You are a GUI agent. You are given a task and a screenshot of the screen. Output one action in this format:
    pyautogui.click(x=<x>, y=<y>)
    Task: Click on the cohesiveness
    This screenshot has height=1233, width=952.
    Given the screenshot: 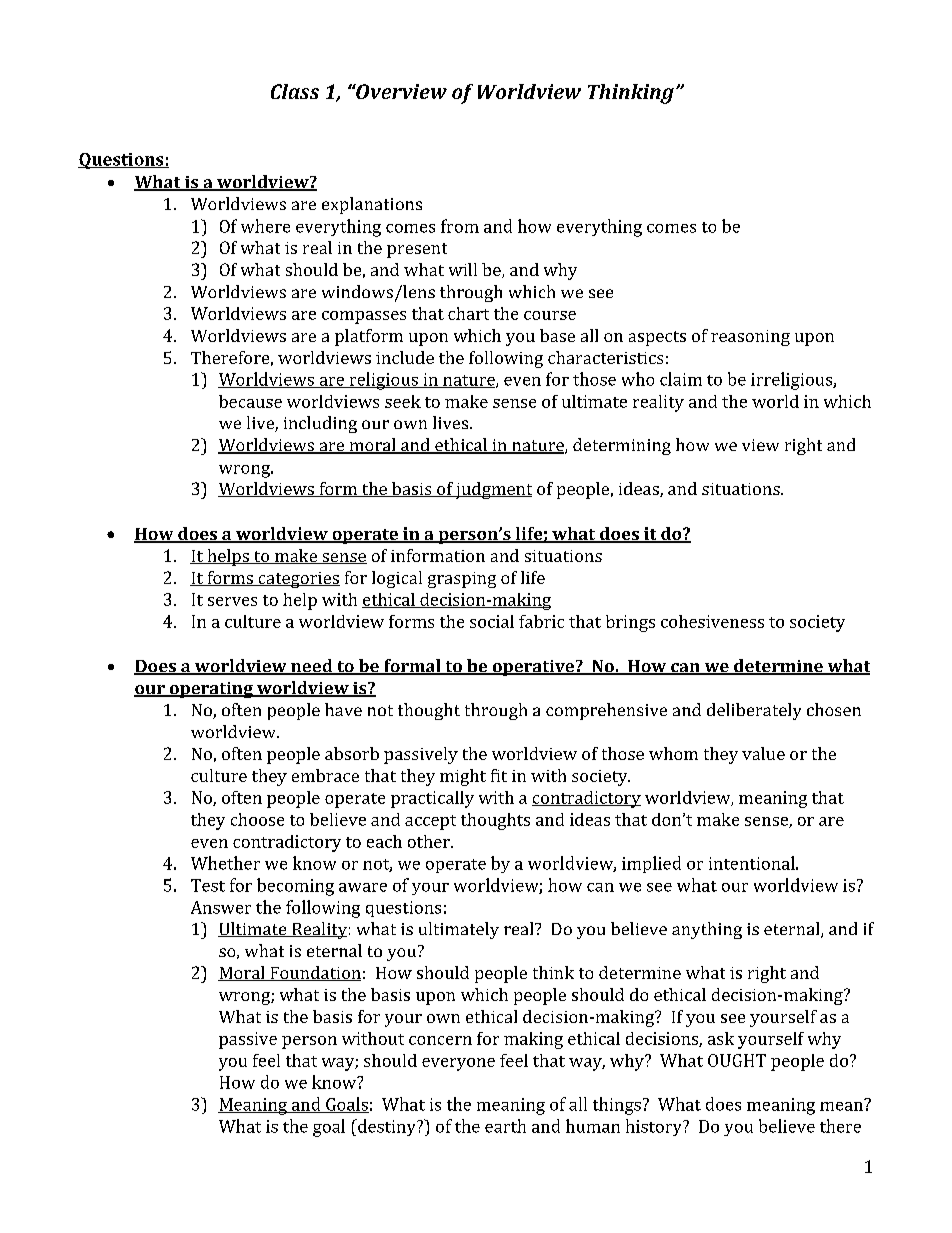 What is the action you would take?
    pyautogui.click(x=712, y=621)
